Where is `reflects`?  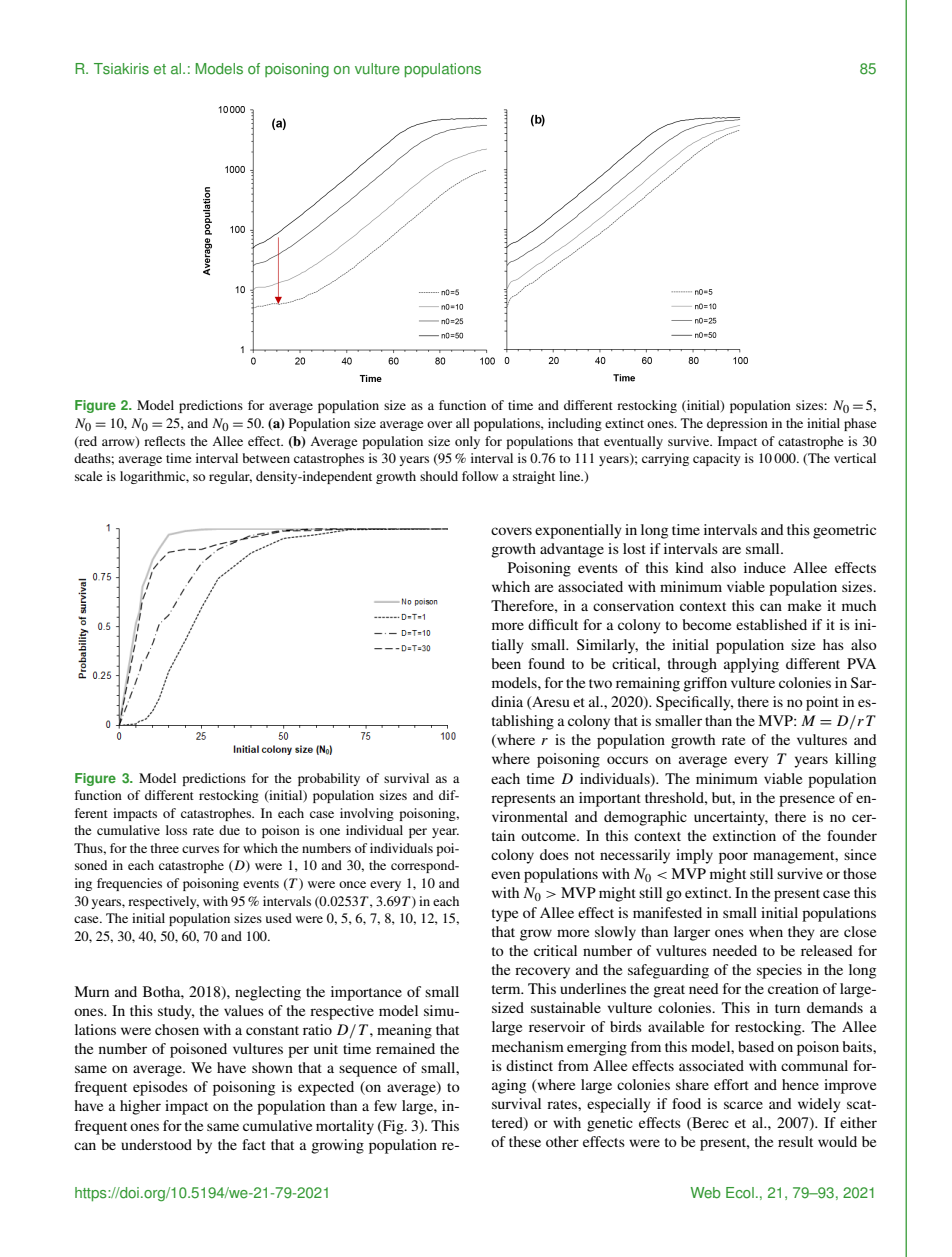 reflects is located at coordinates (164, 441).
